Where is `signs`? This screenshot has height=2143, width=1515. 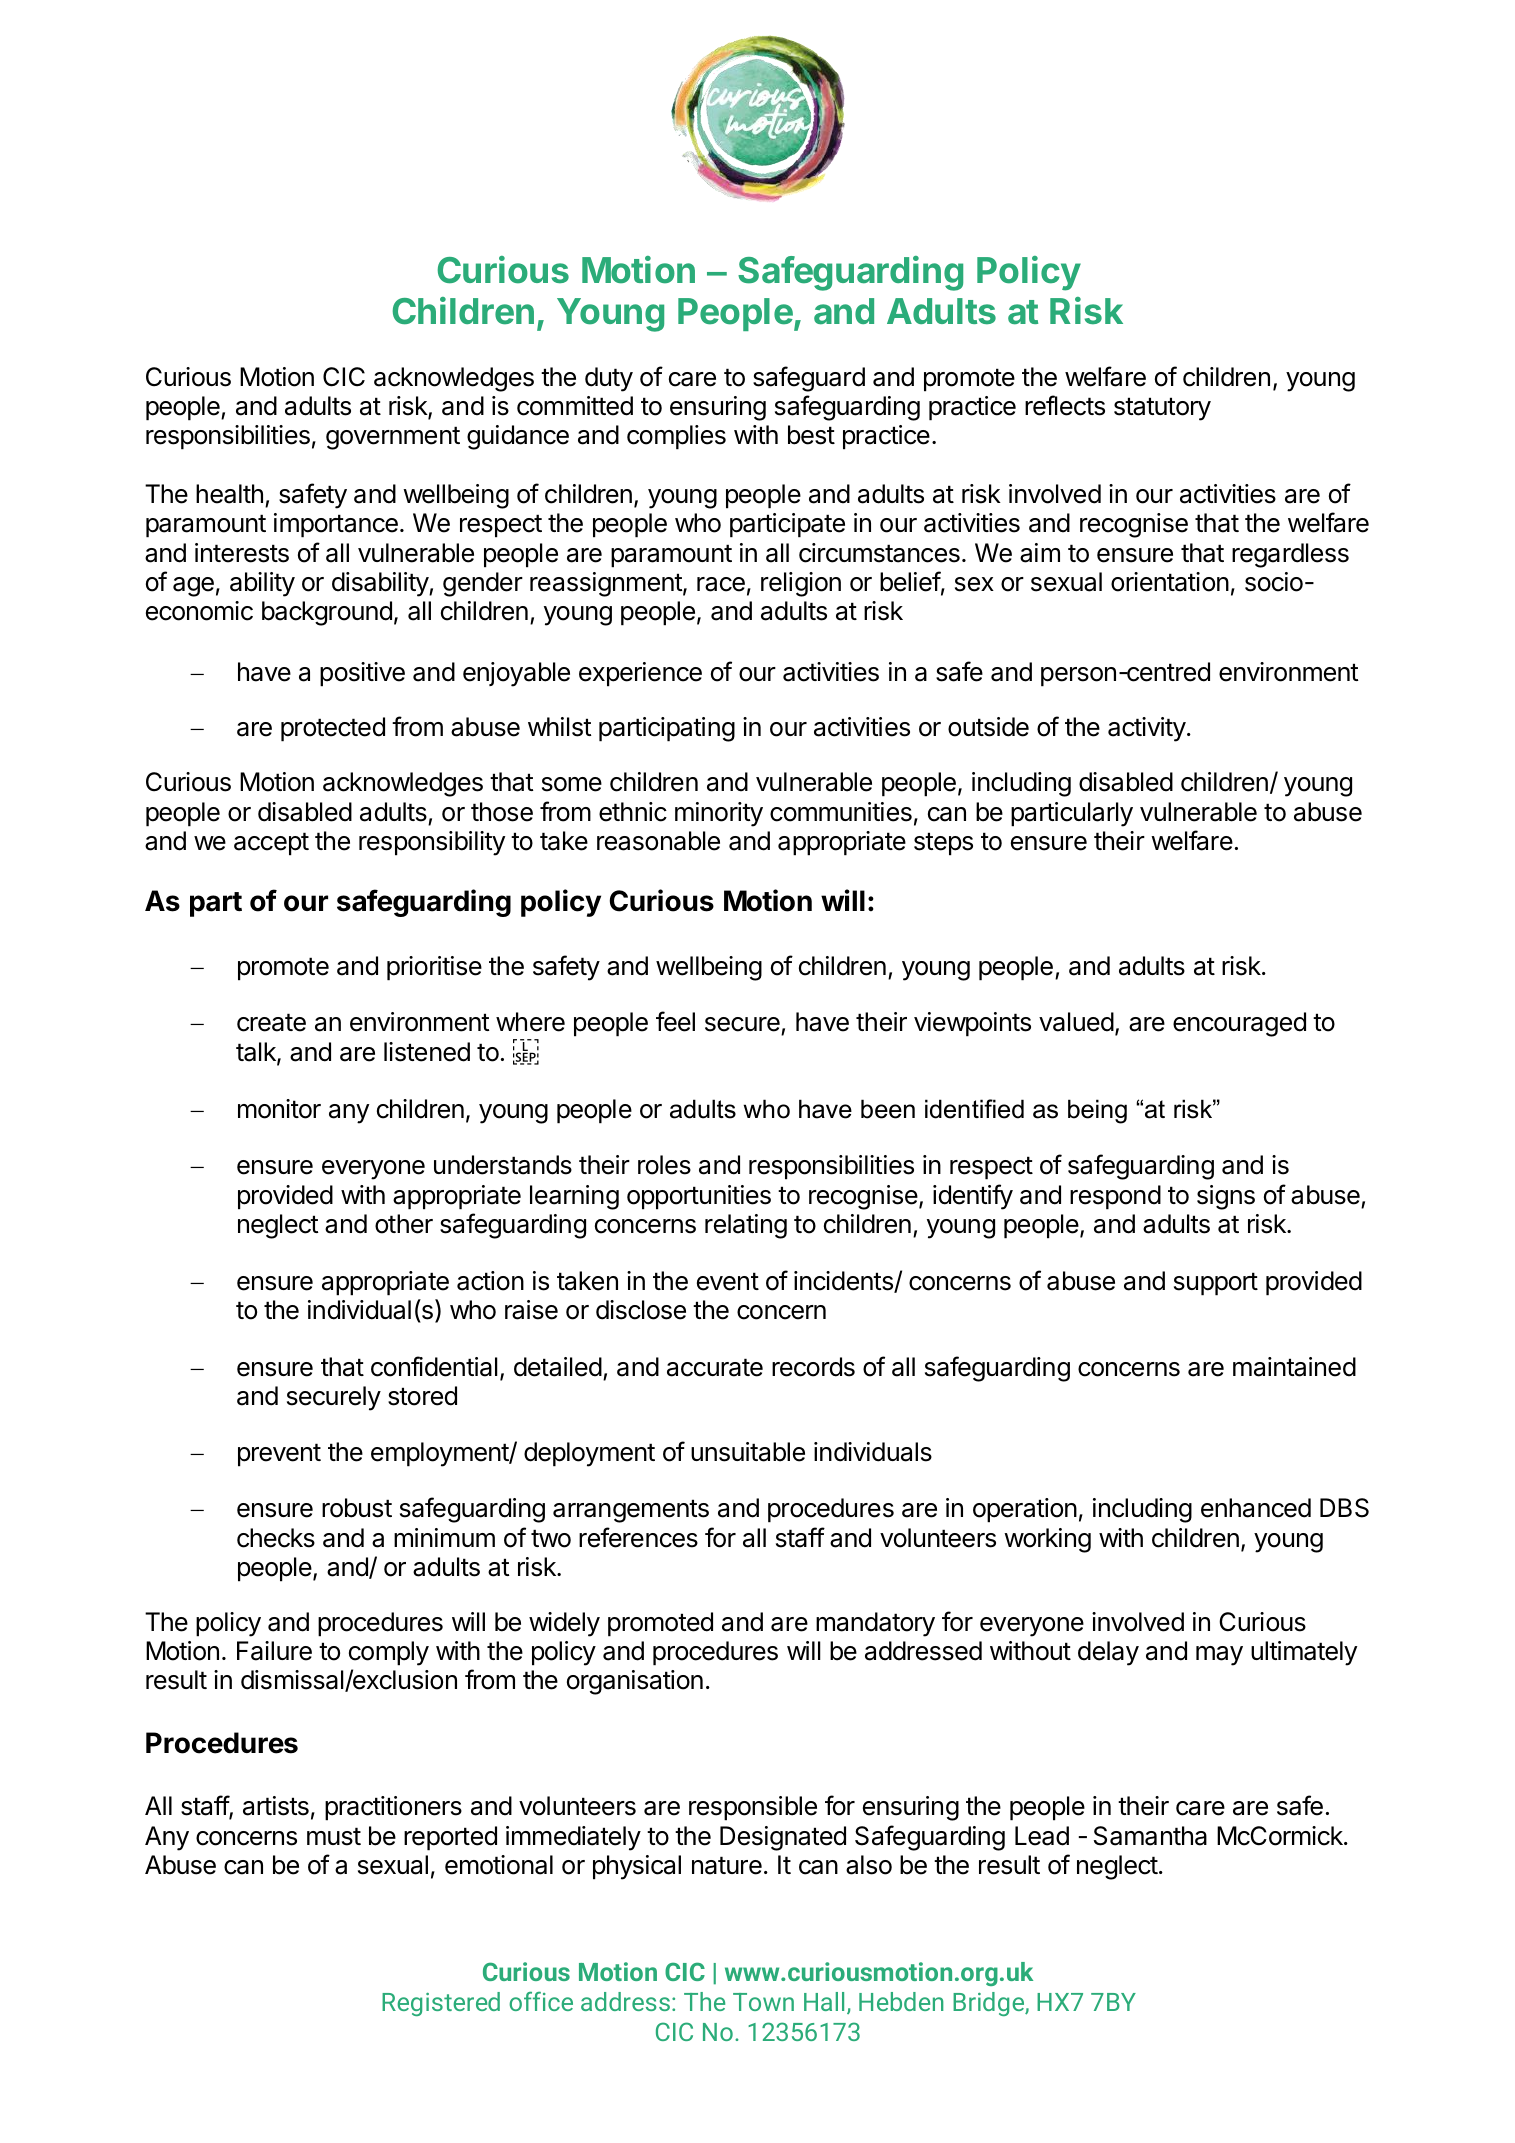 signs is located at coordinates (1226, 1197).
